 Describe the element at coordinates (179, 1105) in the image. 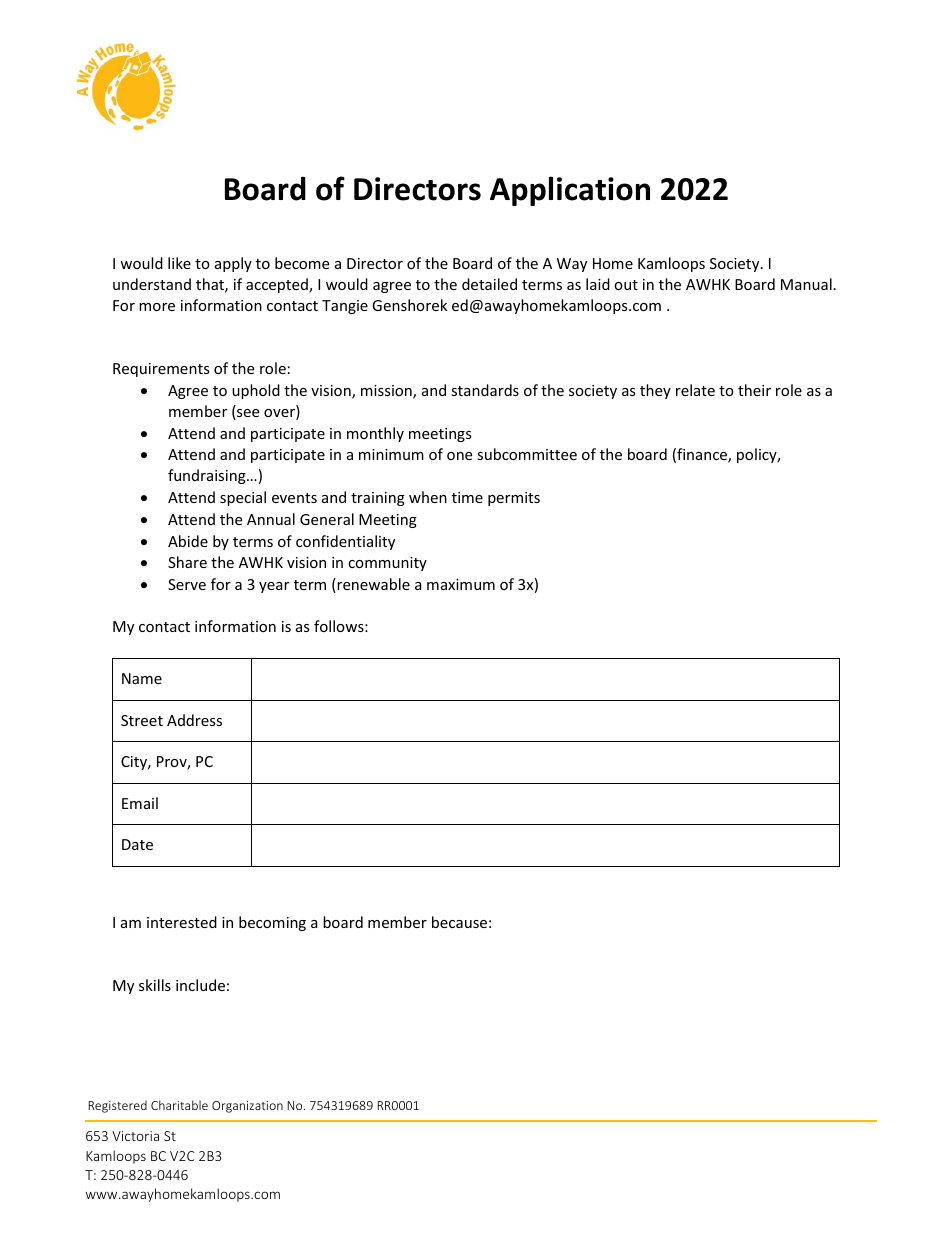

I see `Charitable` at that location.
